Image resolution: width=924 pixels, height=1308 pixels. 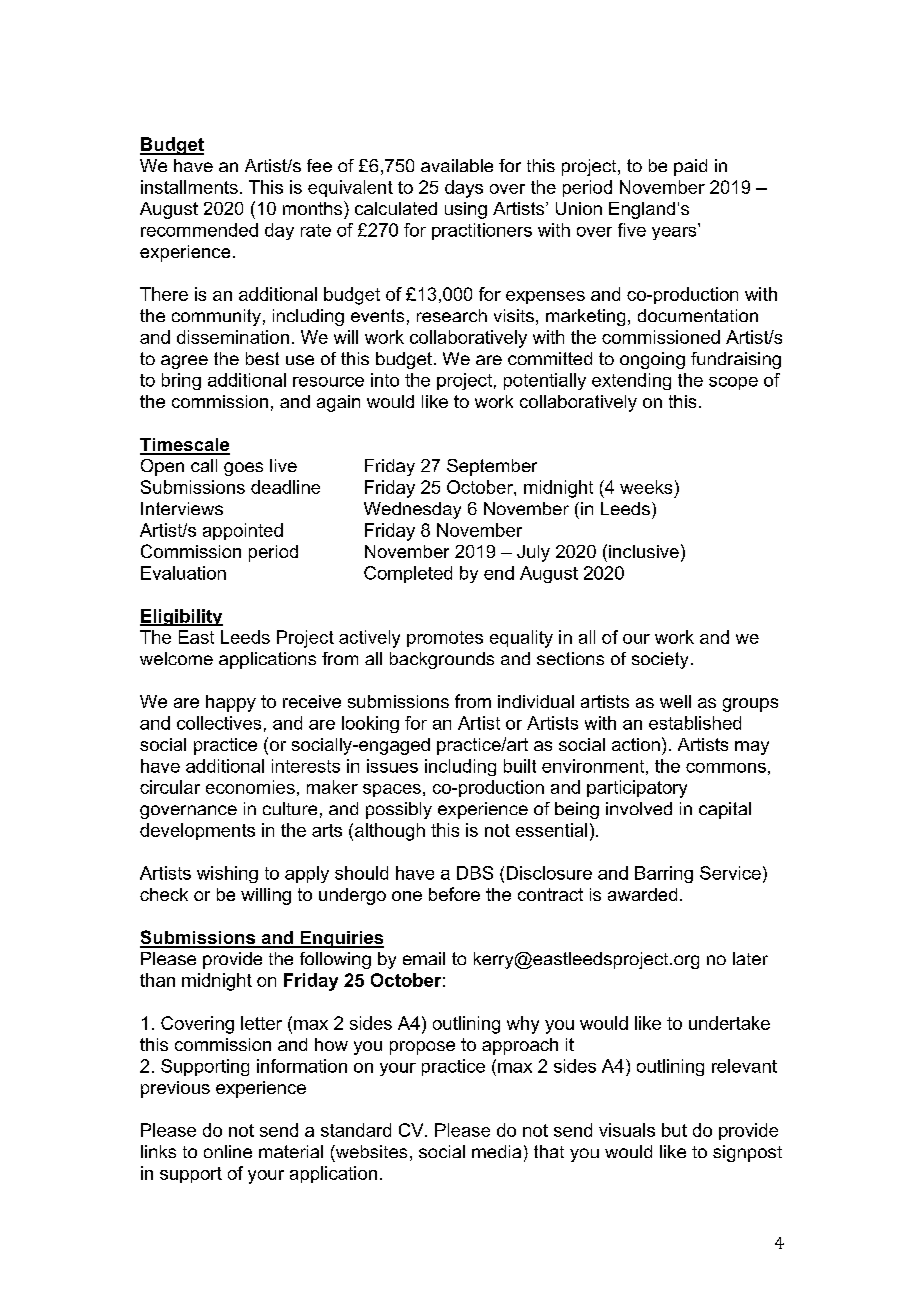 What do you see at coordinates (176, 658) in the screenshot?
I see `welcome` at bounding box center [176, 658].
